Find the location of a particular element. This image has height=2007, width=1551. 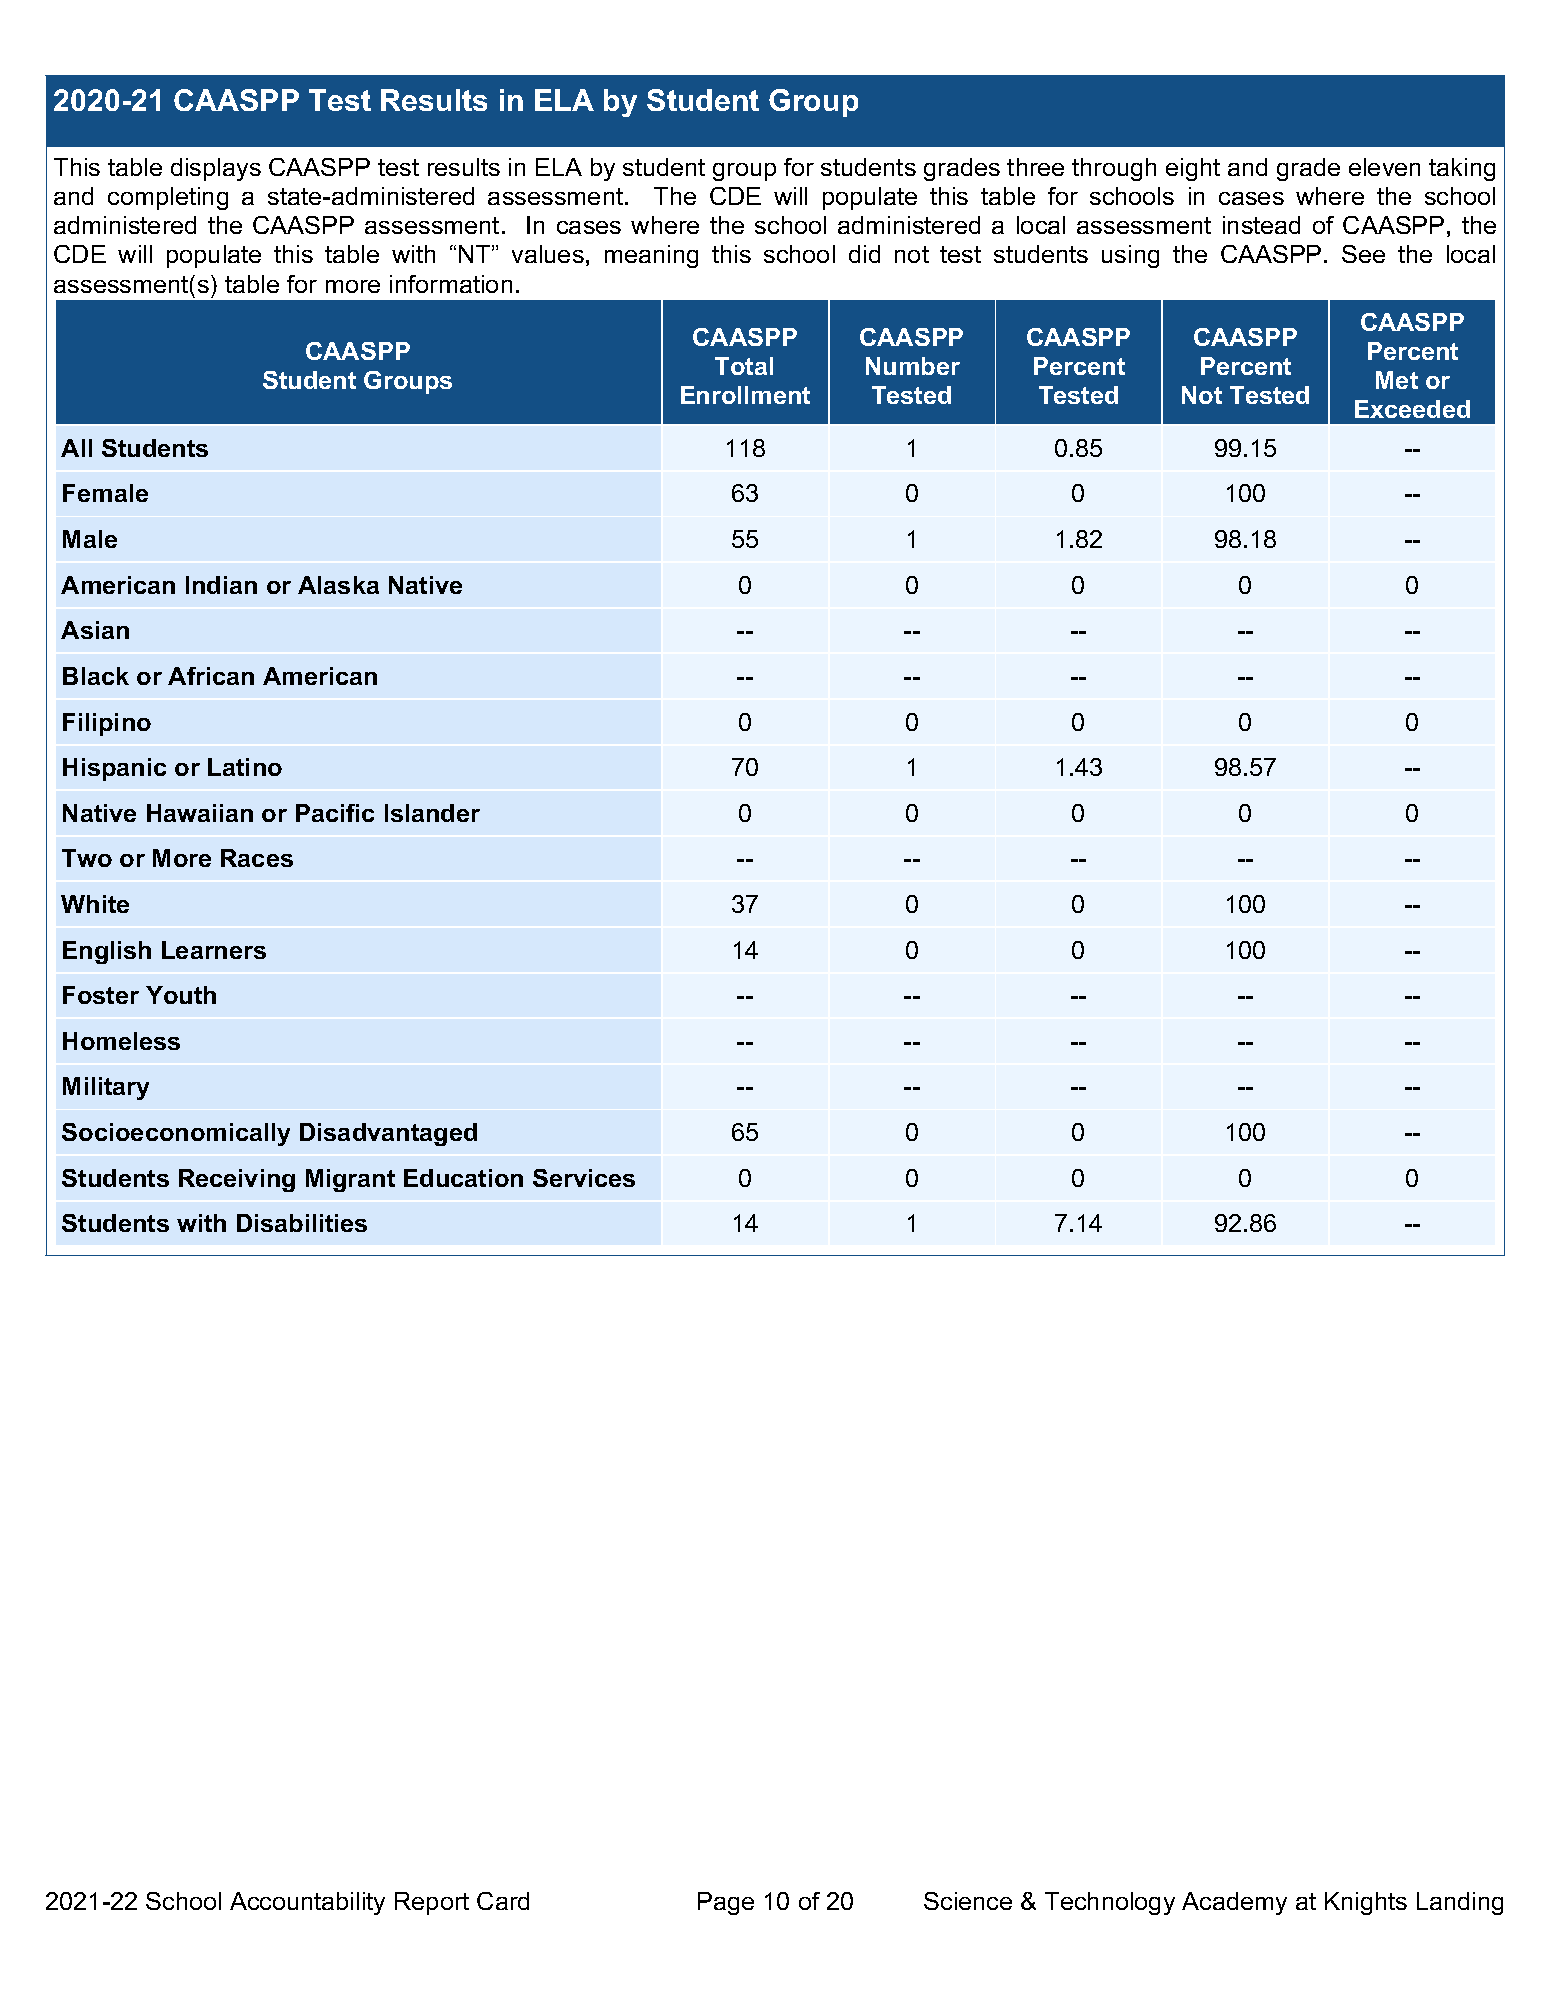

Disabilities is located at coordinates (302, 1223).
